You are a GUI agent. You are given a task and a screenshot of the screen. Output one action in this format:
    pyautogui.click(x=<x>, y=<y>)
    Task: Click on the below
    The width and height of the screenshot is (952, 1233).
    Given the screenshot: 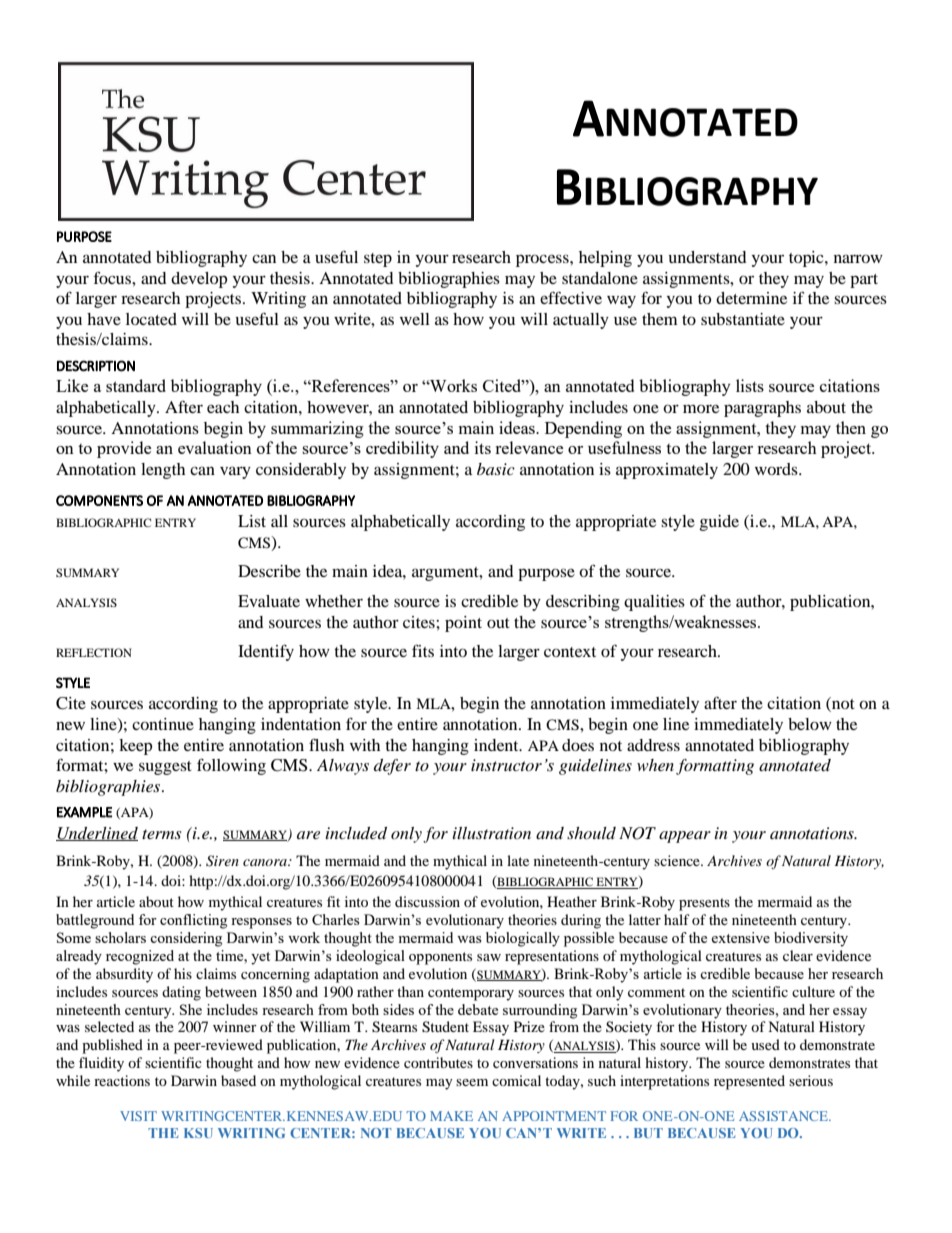 What is the action you would take?
    pyautogui.click(x=810, y=724)
